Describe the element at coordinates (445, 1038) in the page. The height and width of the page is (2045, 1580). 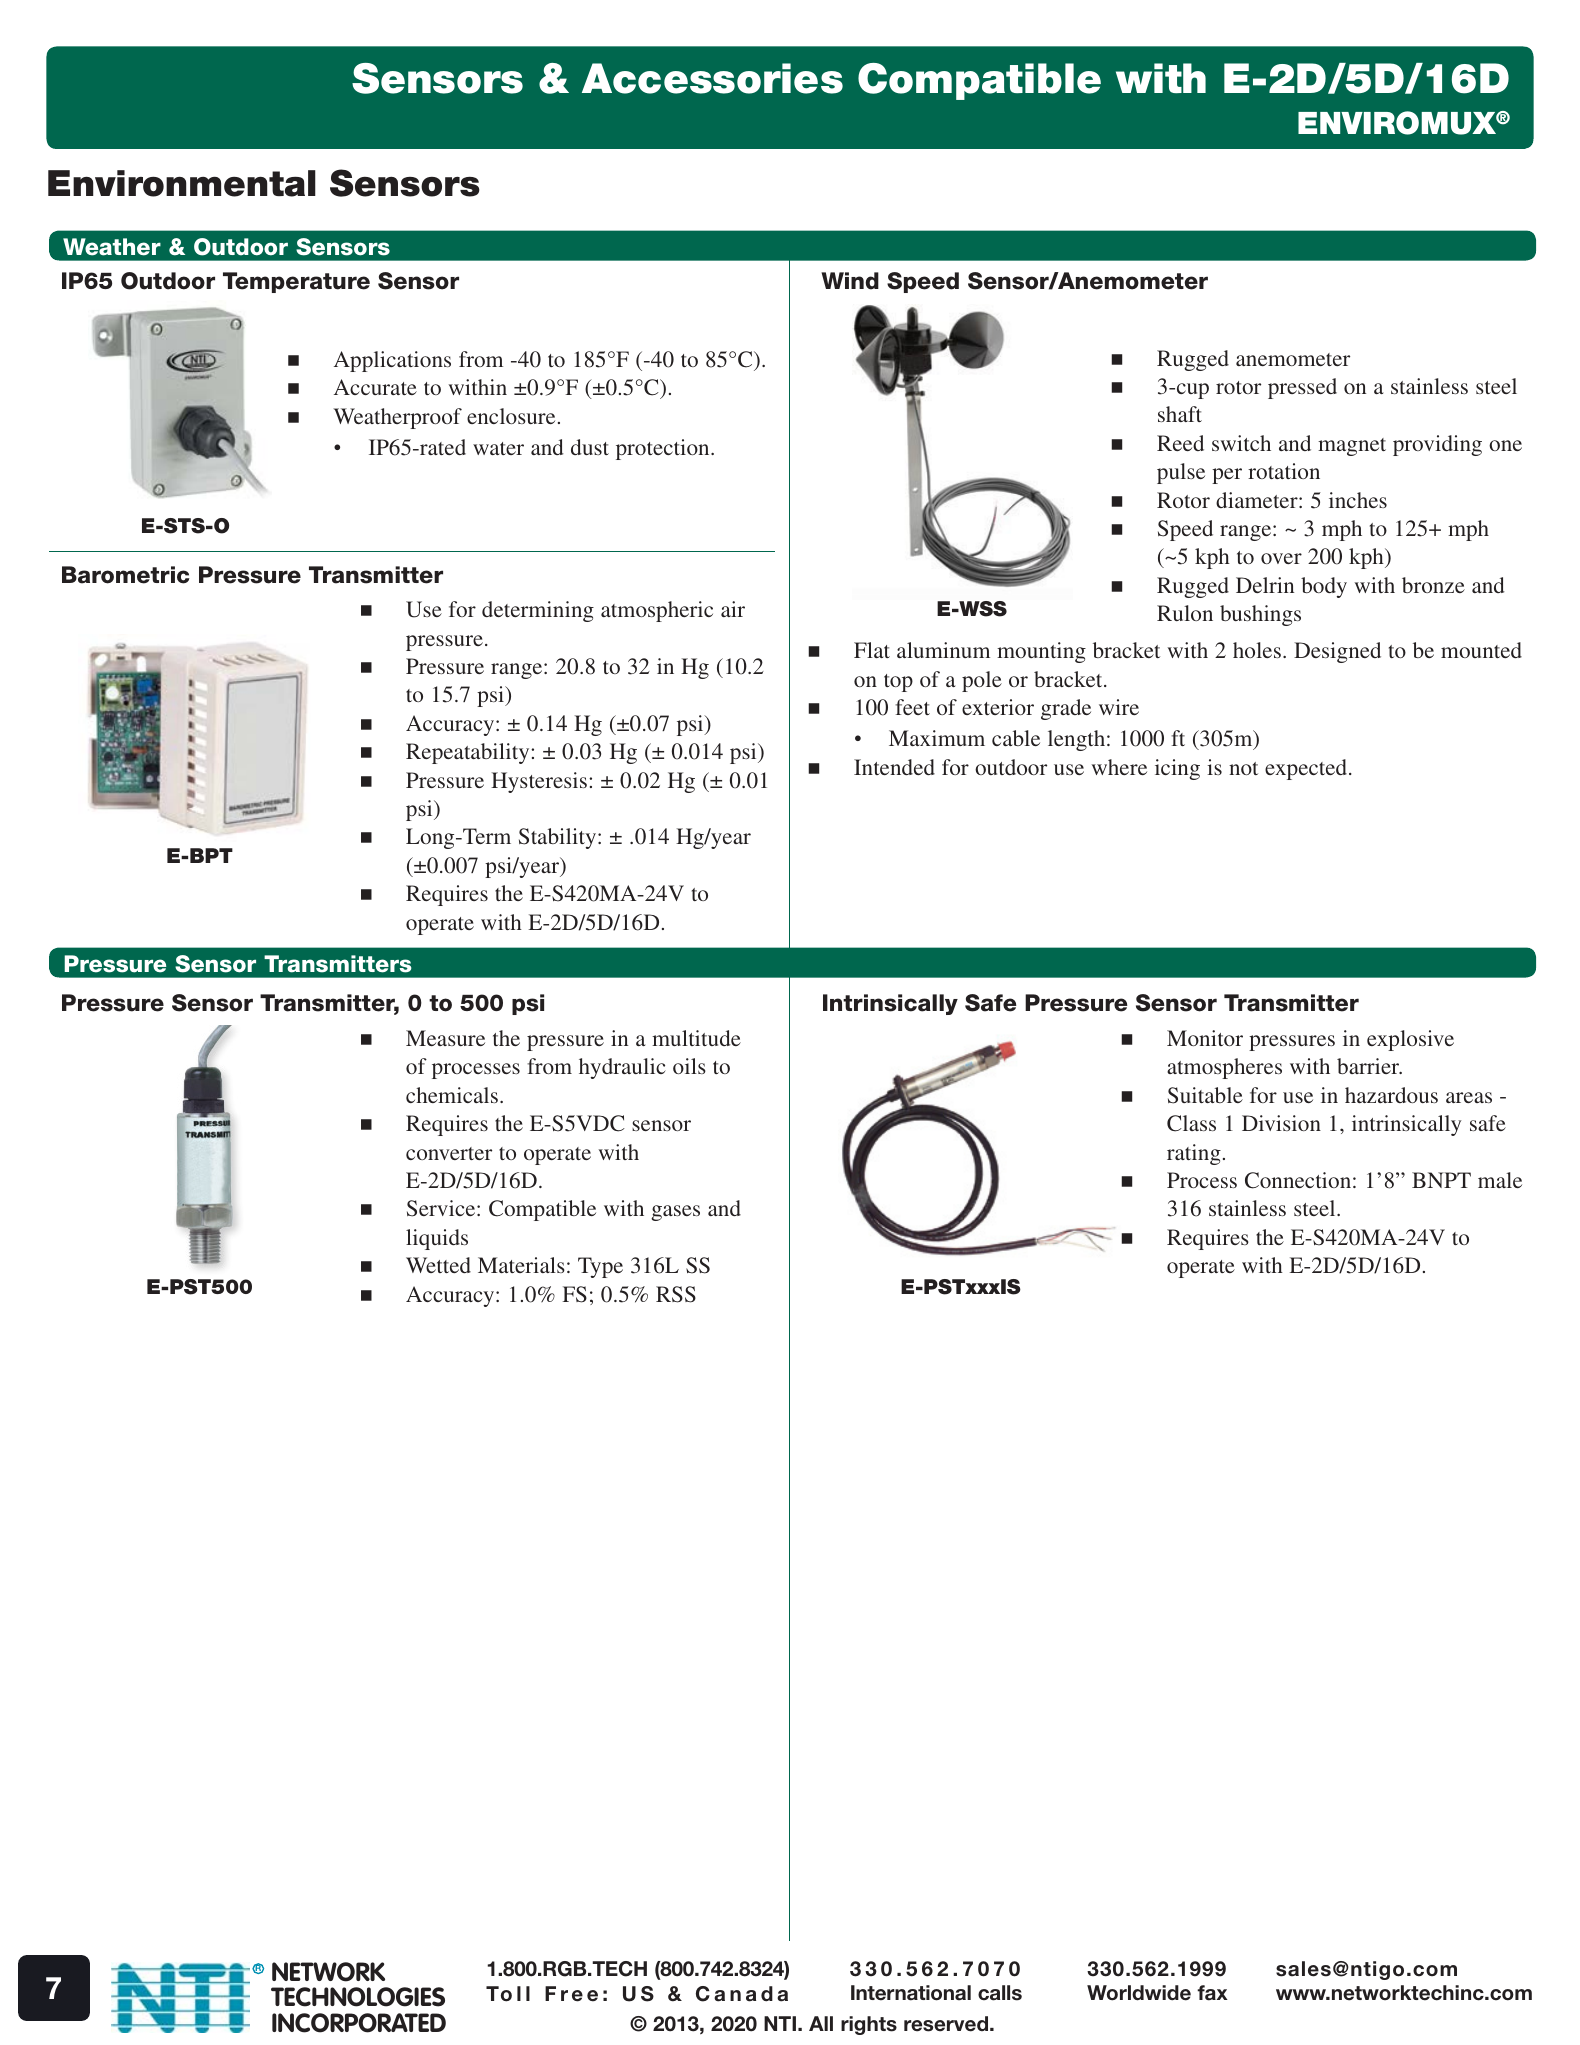
I see `Measure` at that location.
